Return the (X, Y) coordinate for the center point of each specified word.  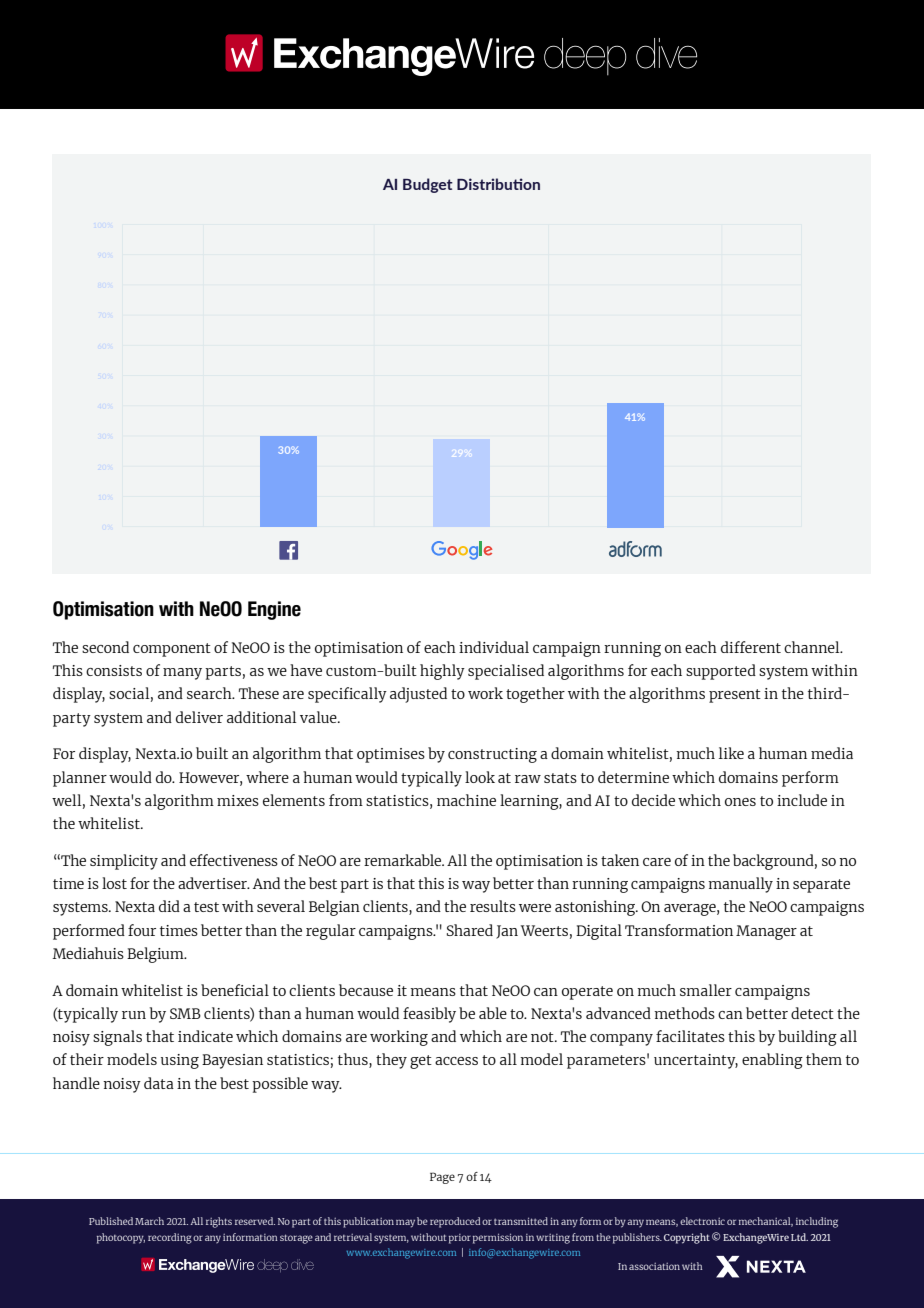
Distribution (498, 184)
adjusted (418, 695)
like (731, 753)
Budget (428, 185)
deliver (199, 717)
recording (170, 1238)
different (751, 647)
